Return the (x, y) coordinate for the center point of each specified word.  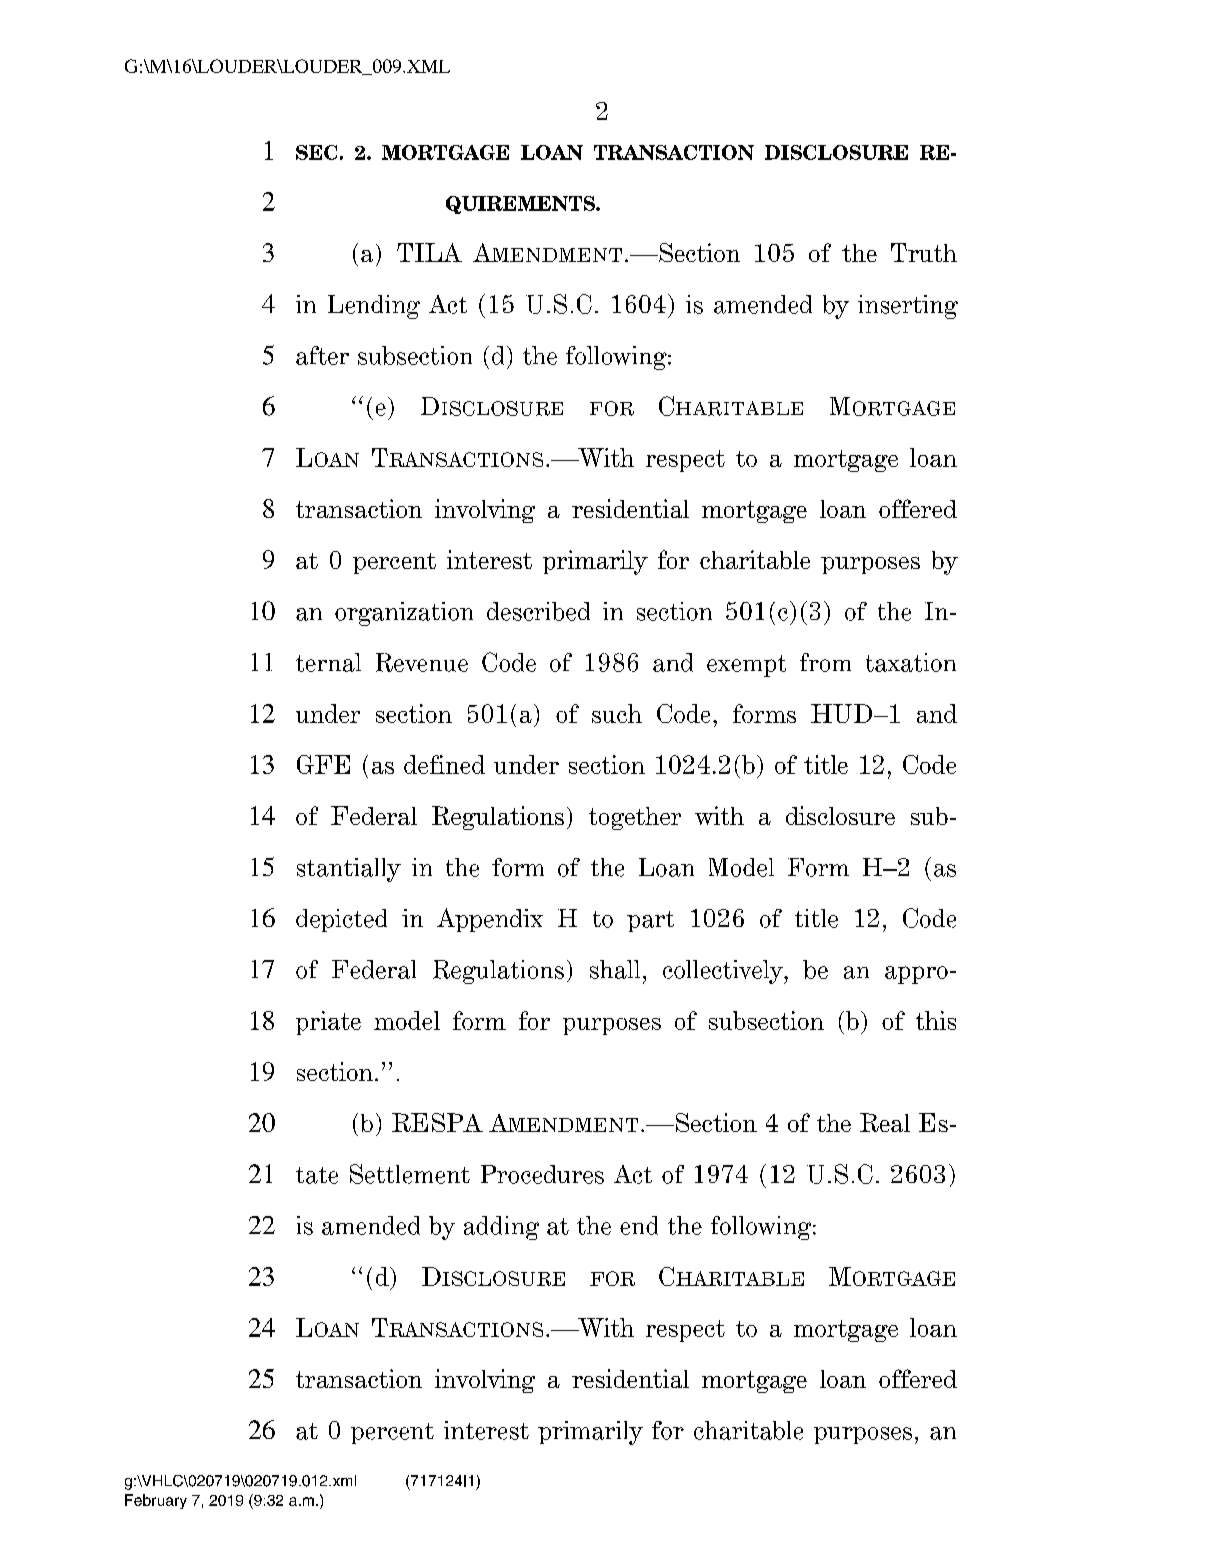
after (322, 355)
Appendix (490, 920)
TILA (429, 252)
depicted (341, 920)
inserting (908, 307)
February (156, 1501)
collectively (724, 972)
